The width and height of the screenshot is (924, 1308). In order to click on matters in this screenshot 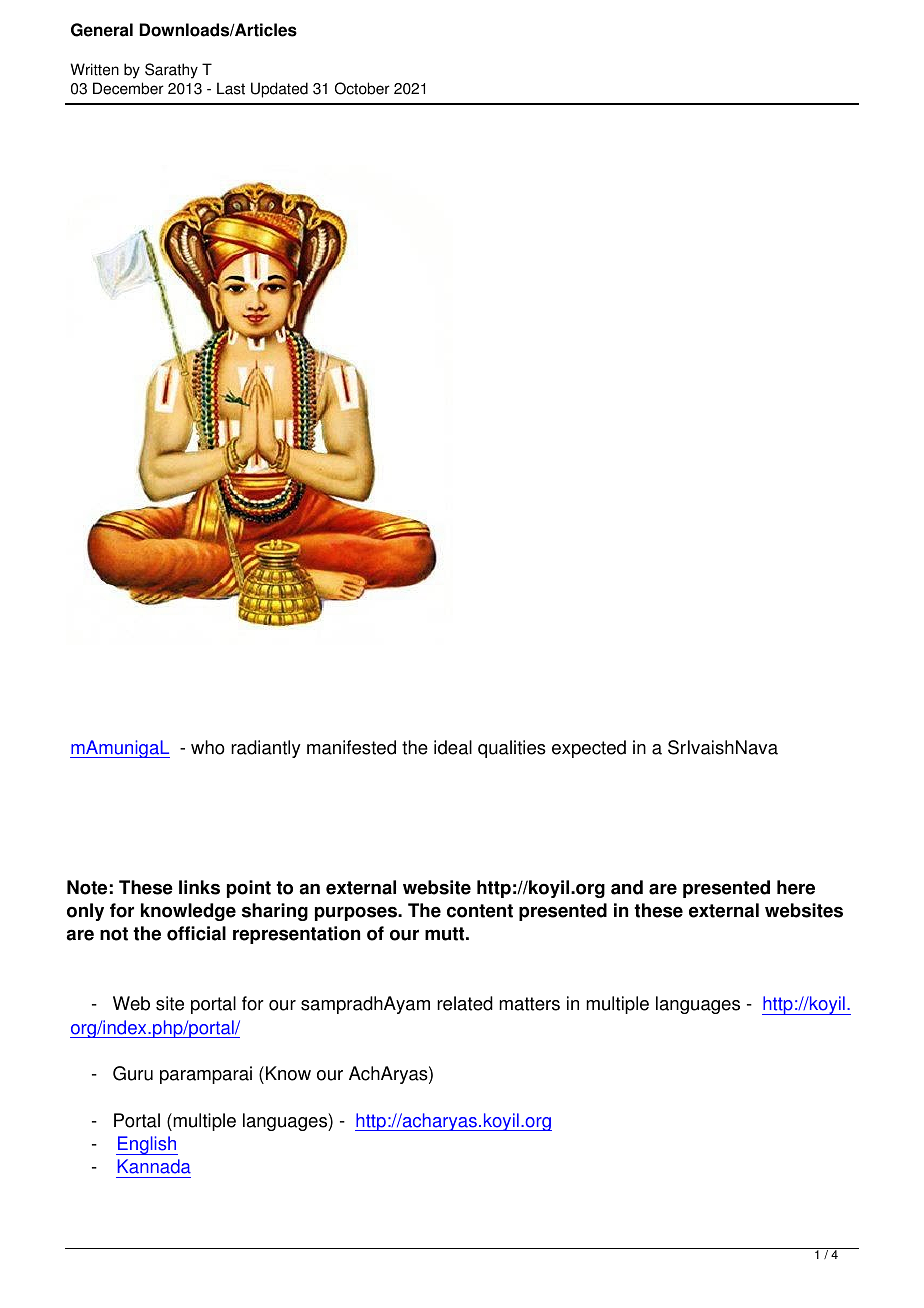, I will do `click(529, 1004)`.
